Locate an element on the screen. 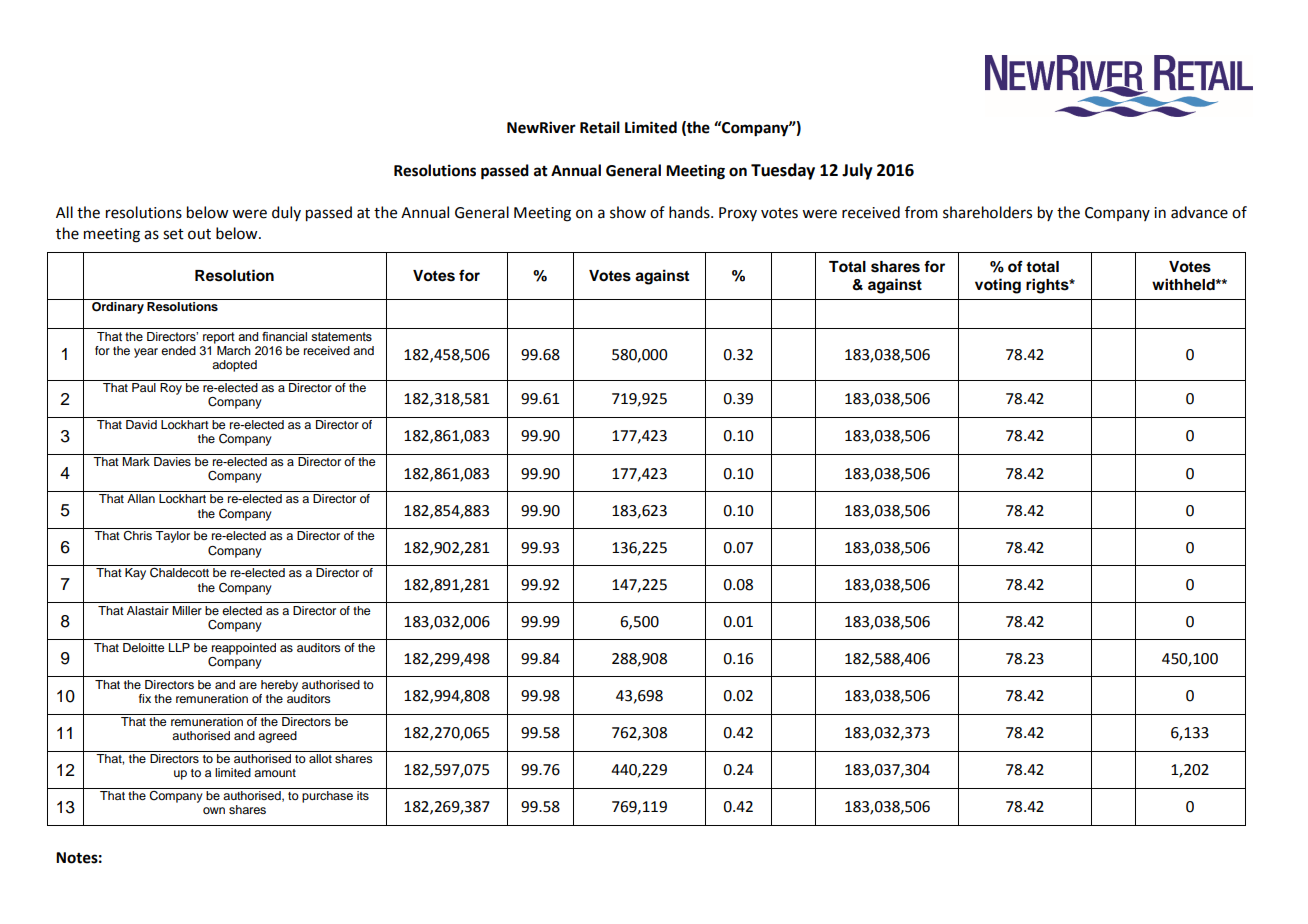 The height and width of the screenshot is (924, 1308). its is located at coordinates (363, 794).
